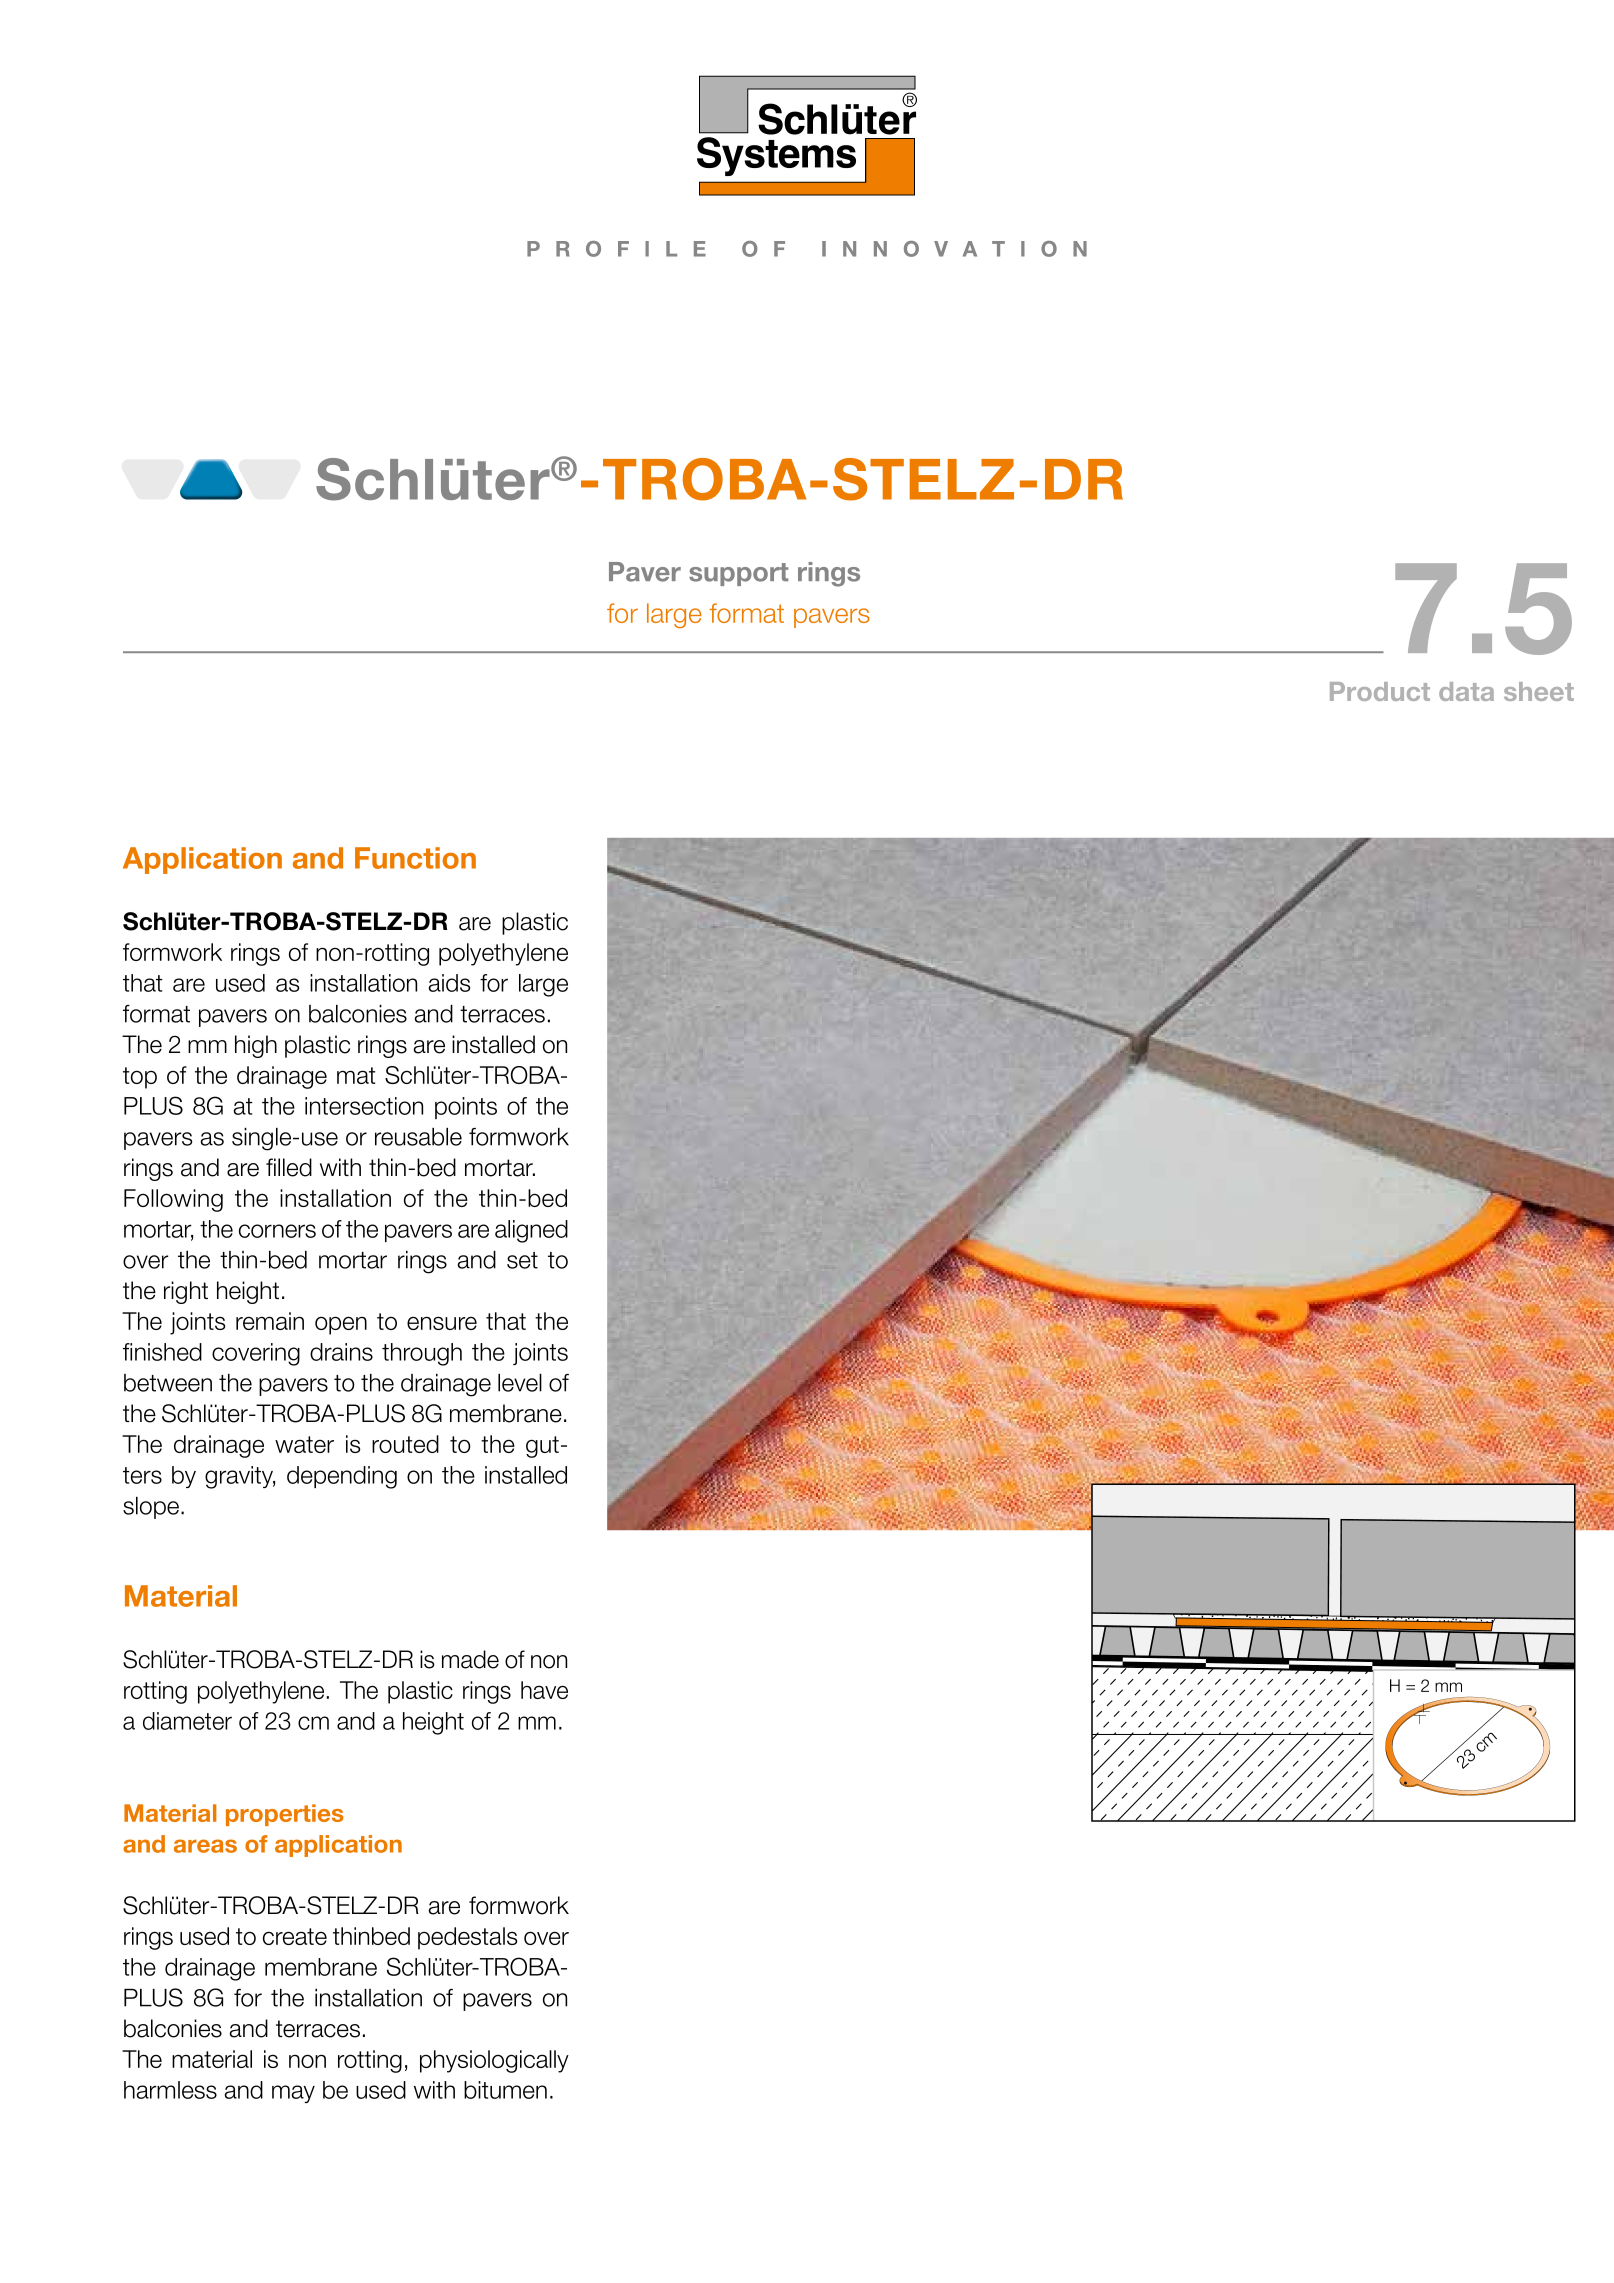 This screenshot has width=1614, height=2283. I want to click on data, so click(1466, 691).
